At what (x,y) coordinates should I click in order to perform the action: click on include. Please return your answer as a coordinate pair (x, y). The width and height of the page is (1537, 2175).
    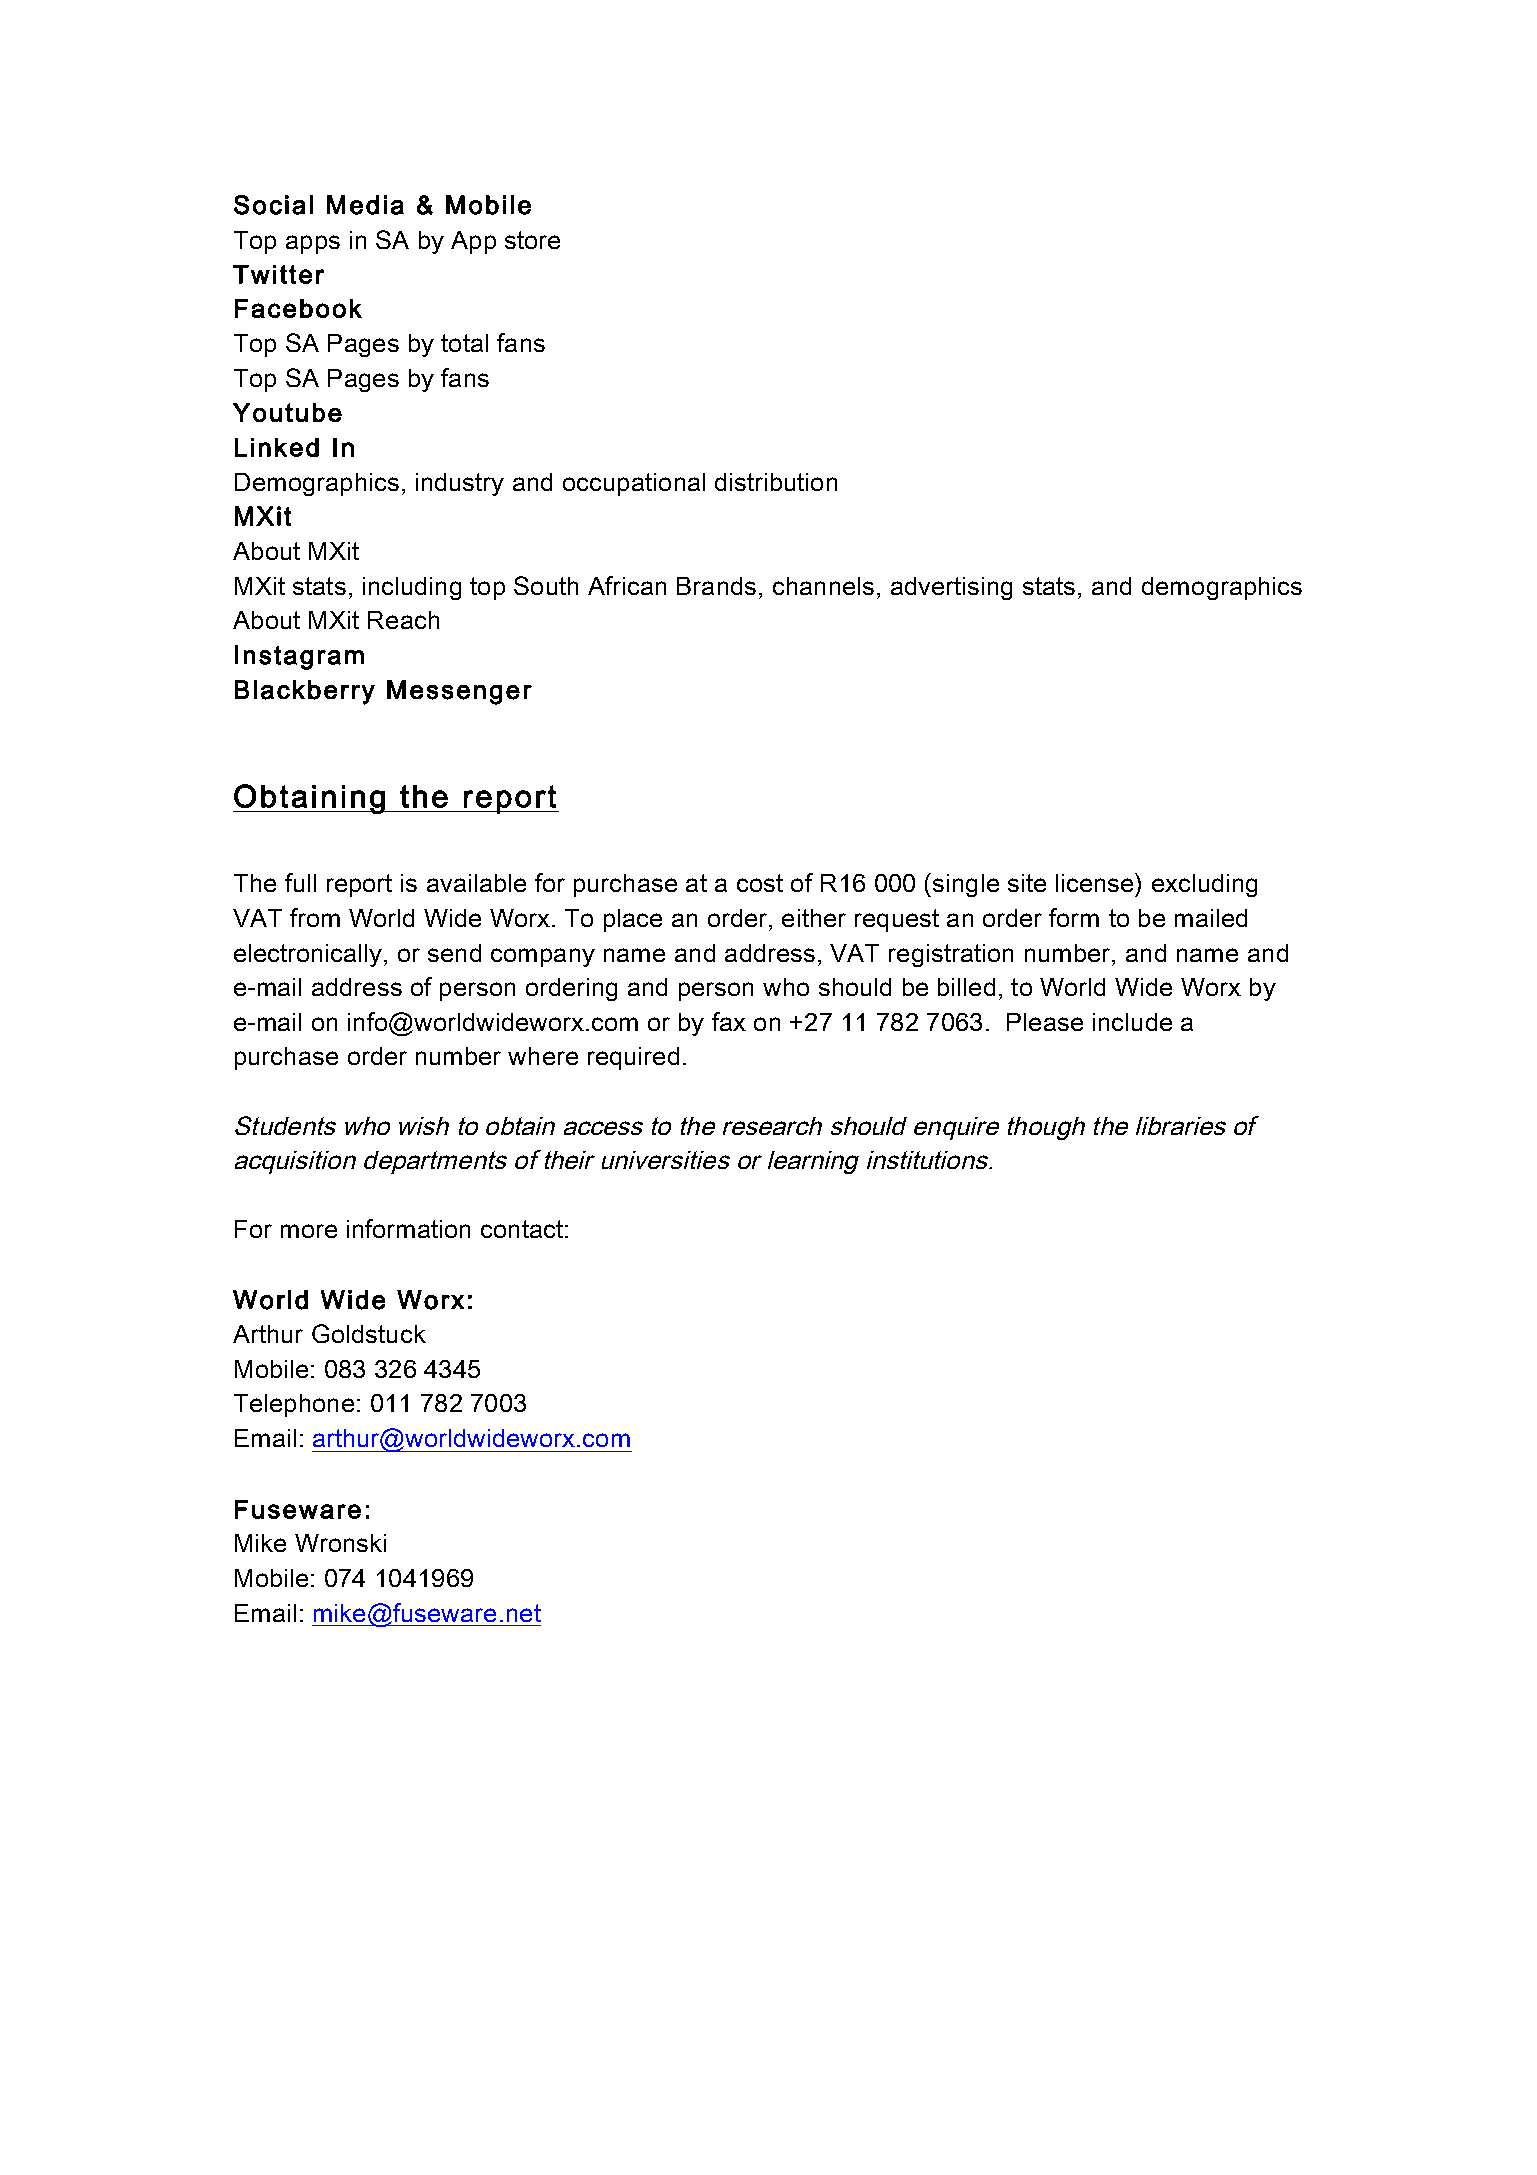
    Looking at the image, I should click on (1132, 1022).
